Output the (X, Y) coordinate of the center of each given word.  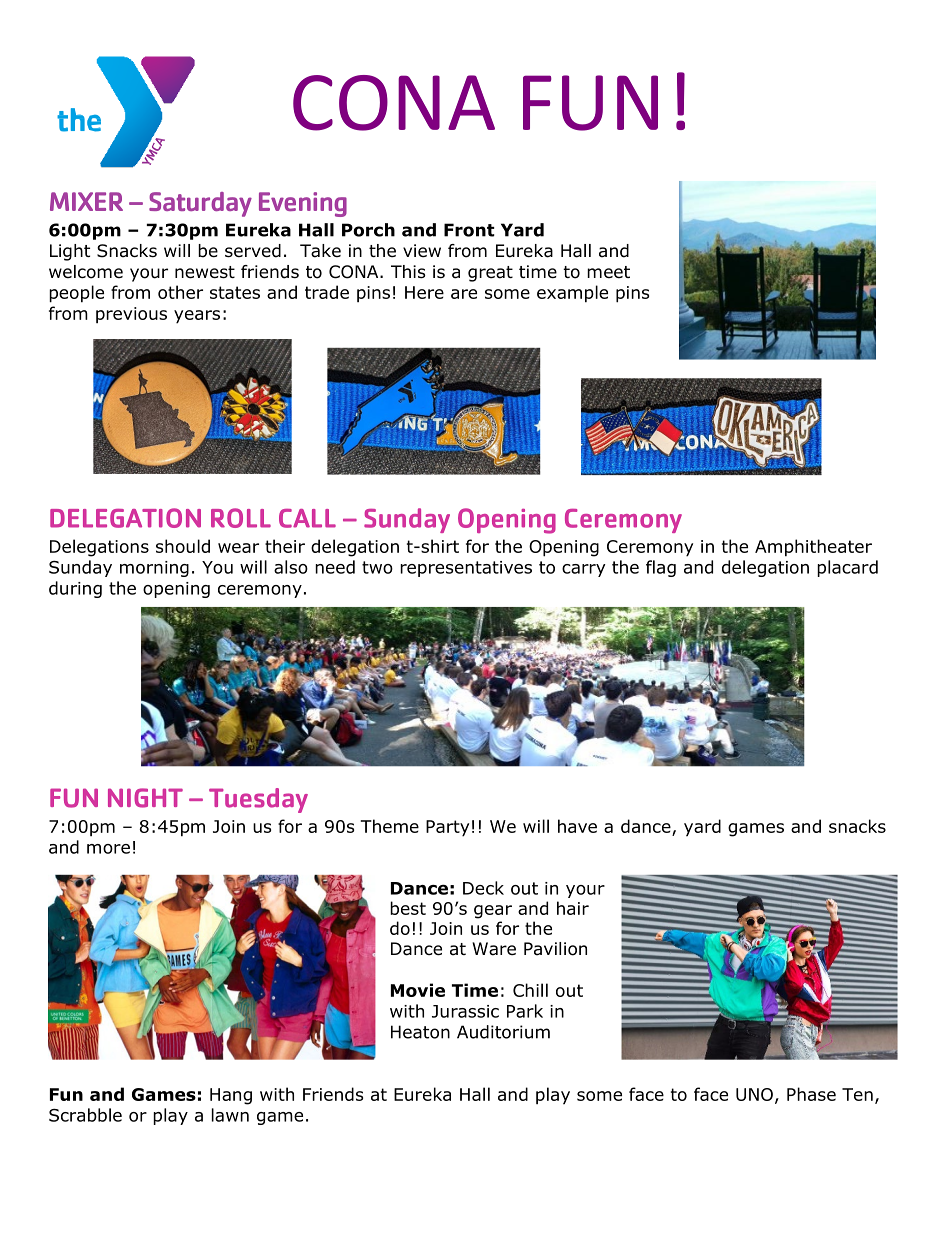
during (75, 589)
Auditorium (503, 1032)
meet (608, 272)
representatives (466, 569)
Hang (231, 1096)
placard (847, 568)
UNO (754, 1094)
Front (469, 230)
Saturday (200, 204)
